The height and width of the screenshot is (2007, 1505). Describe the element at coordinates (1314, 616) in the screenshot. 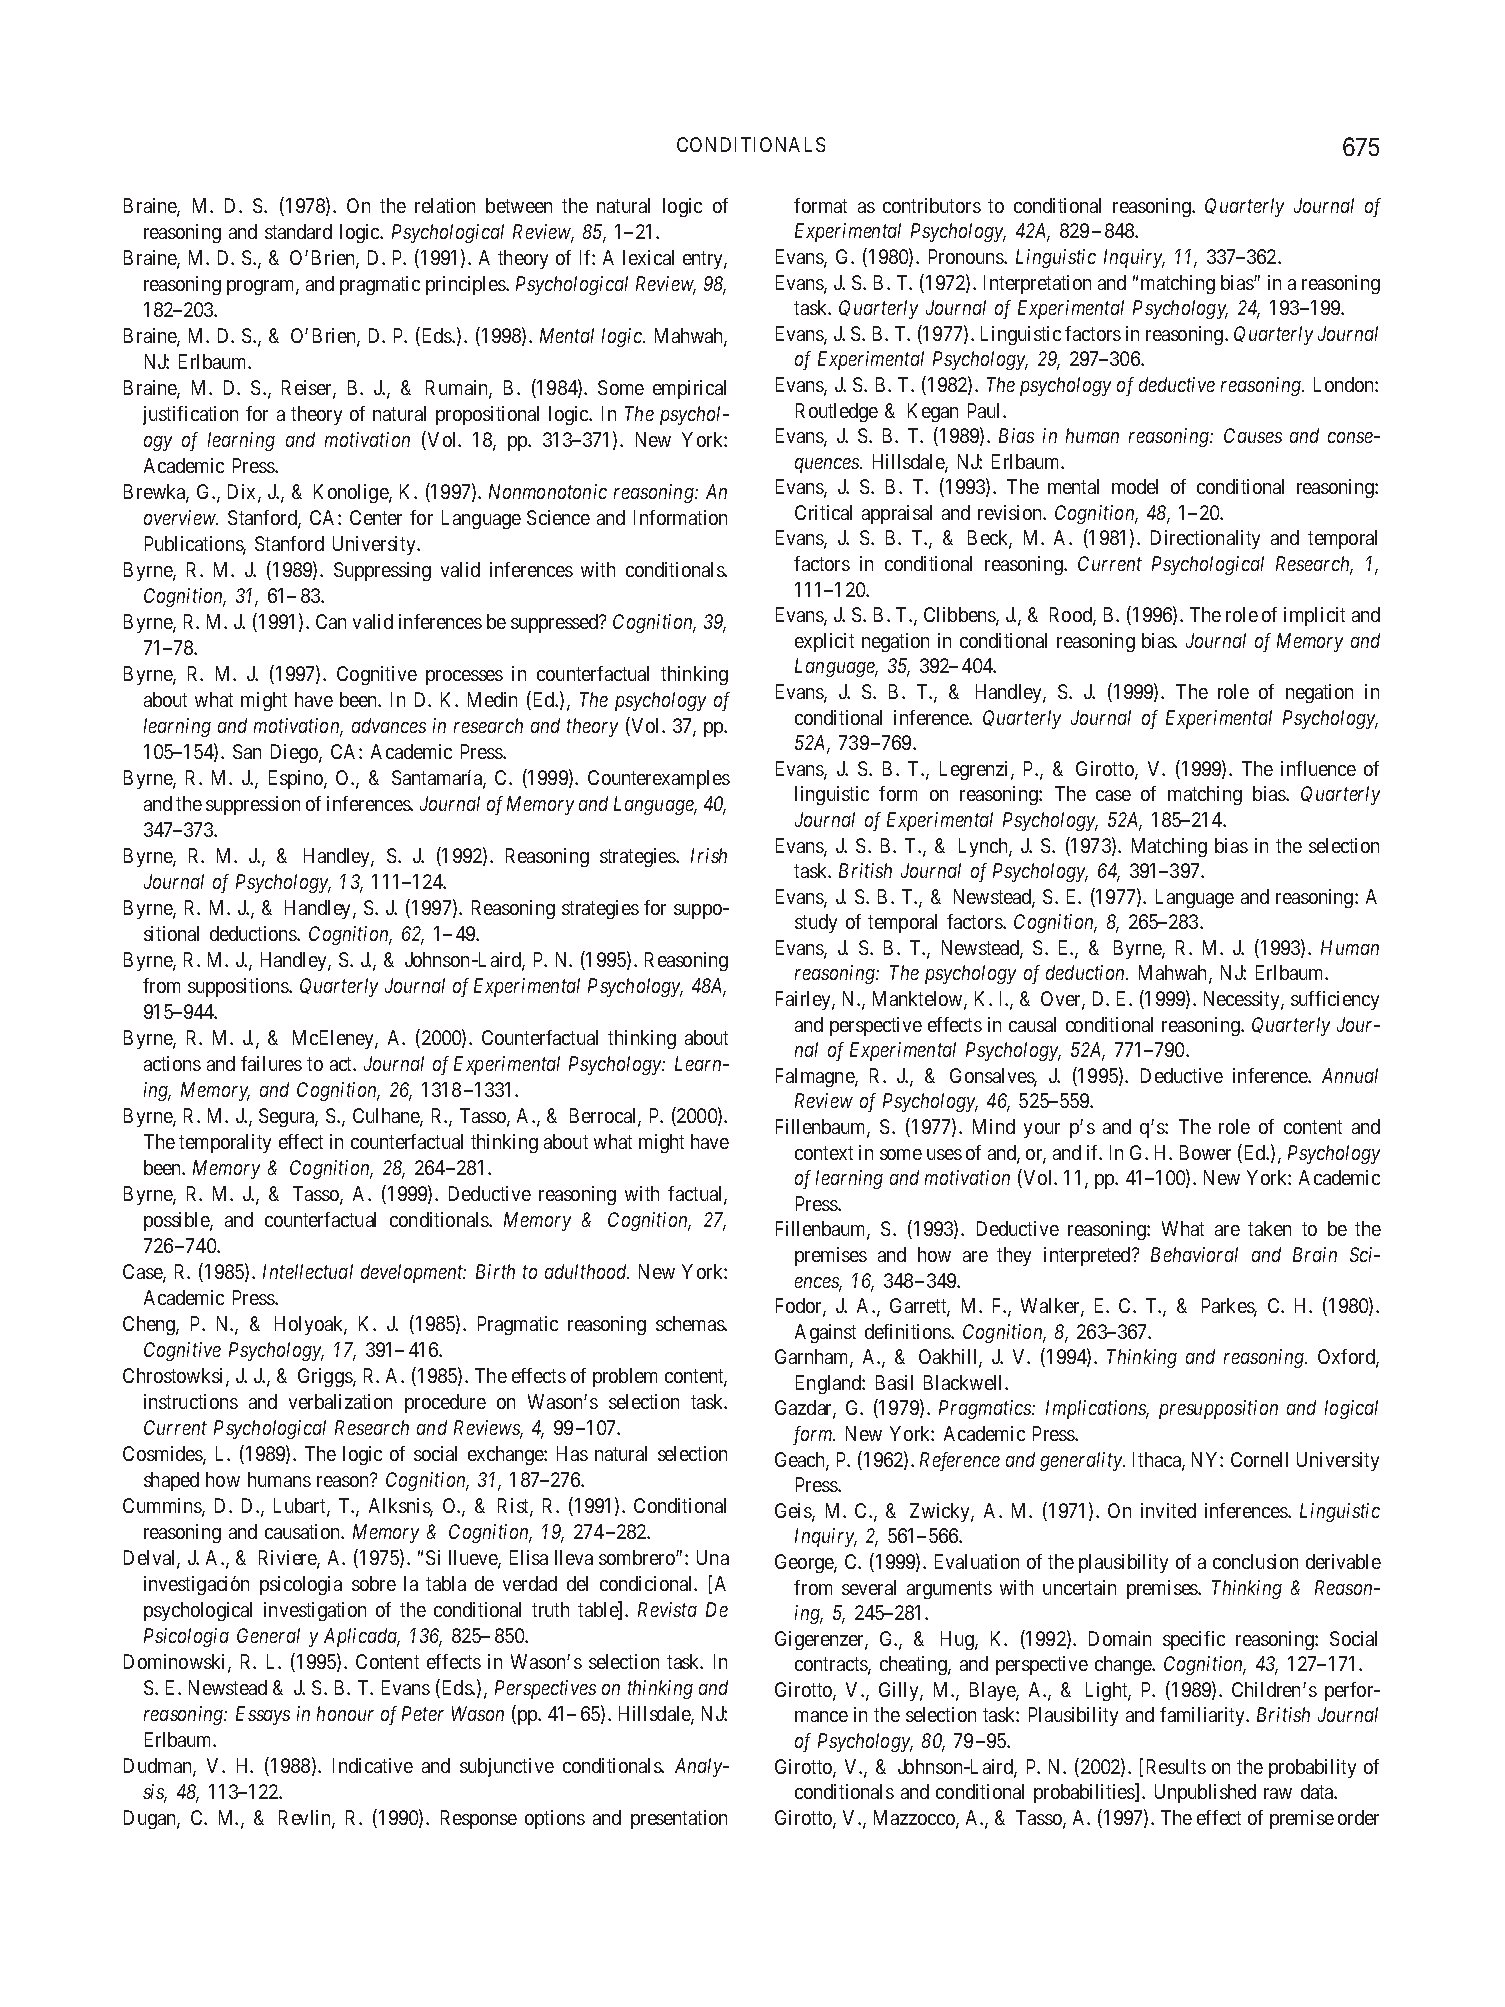

I see `implicit` at that location.
